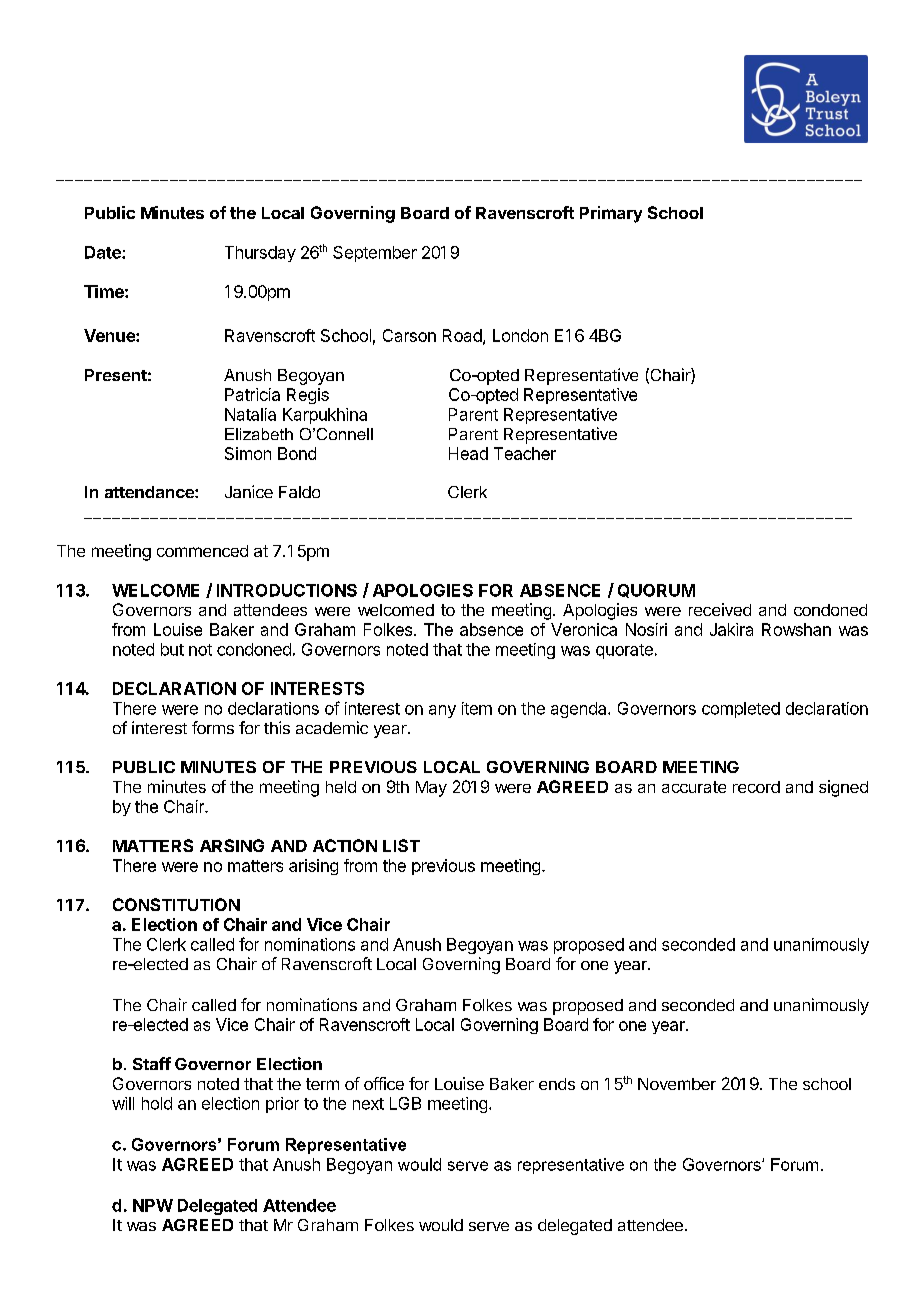 This screenshot has height=1309, width=924. I want to click on Staff, so click(152, 1063).
